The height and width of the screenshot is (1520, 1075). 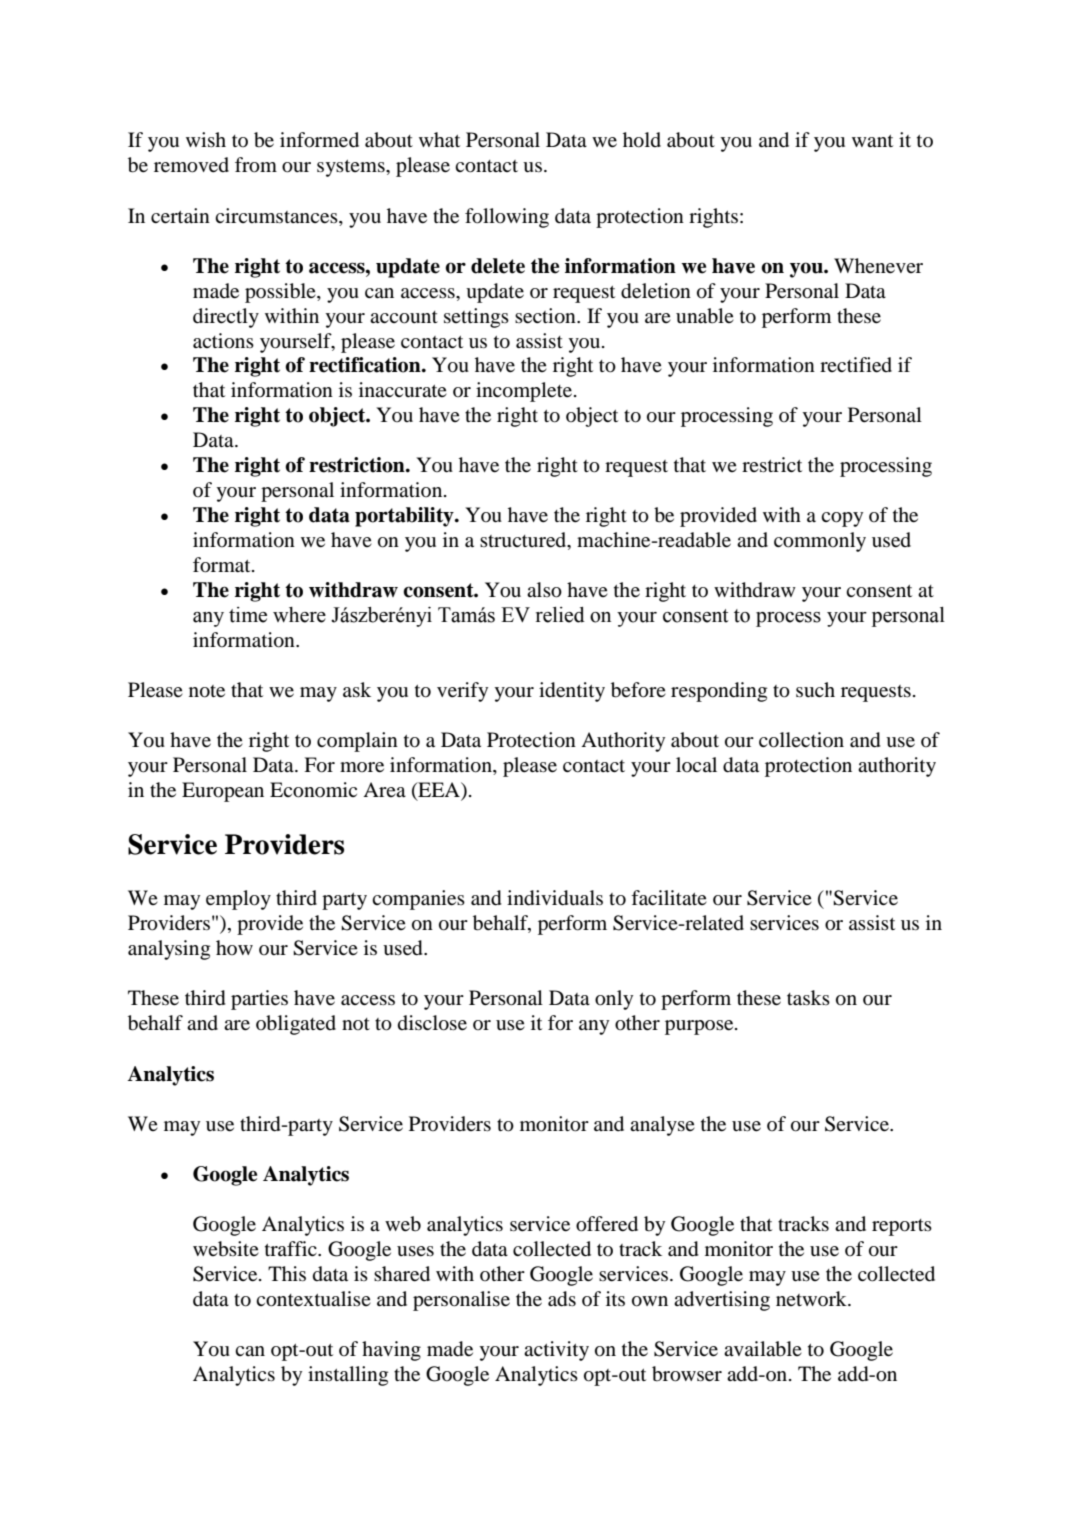 What do you see at coordinates (234, 947) in the screenshot?
I see `how` at bounding box center [234, 947].
